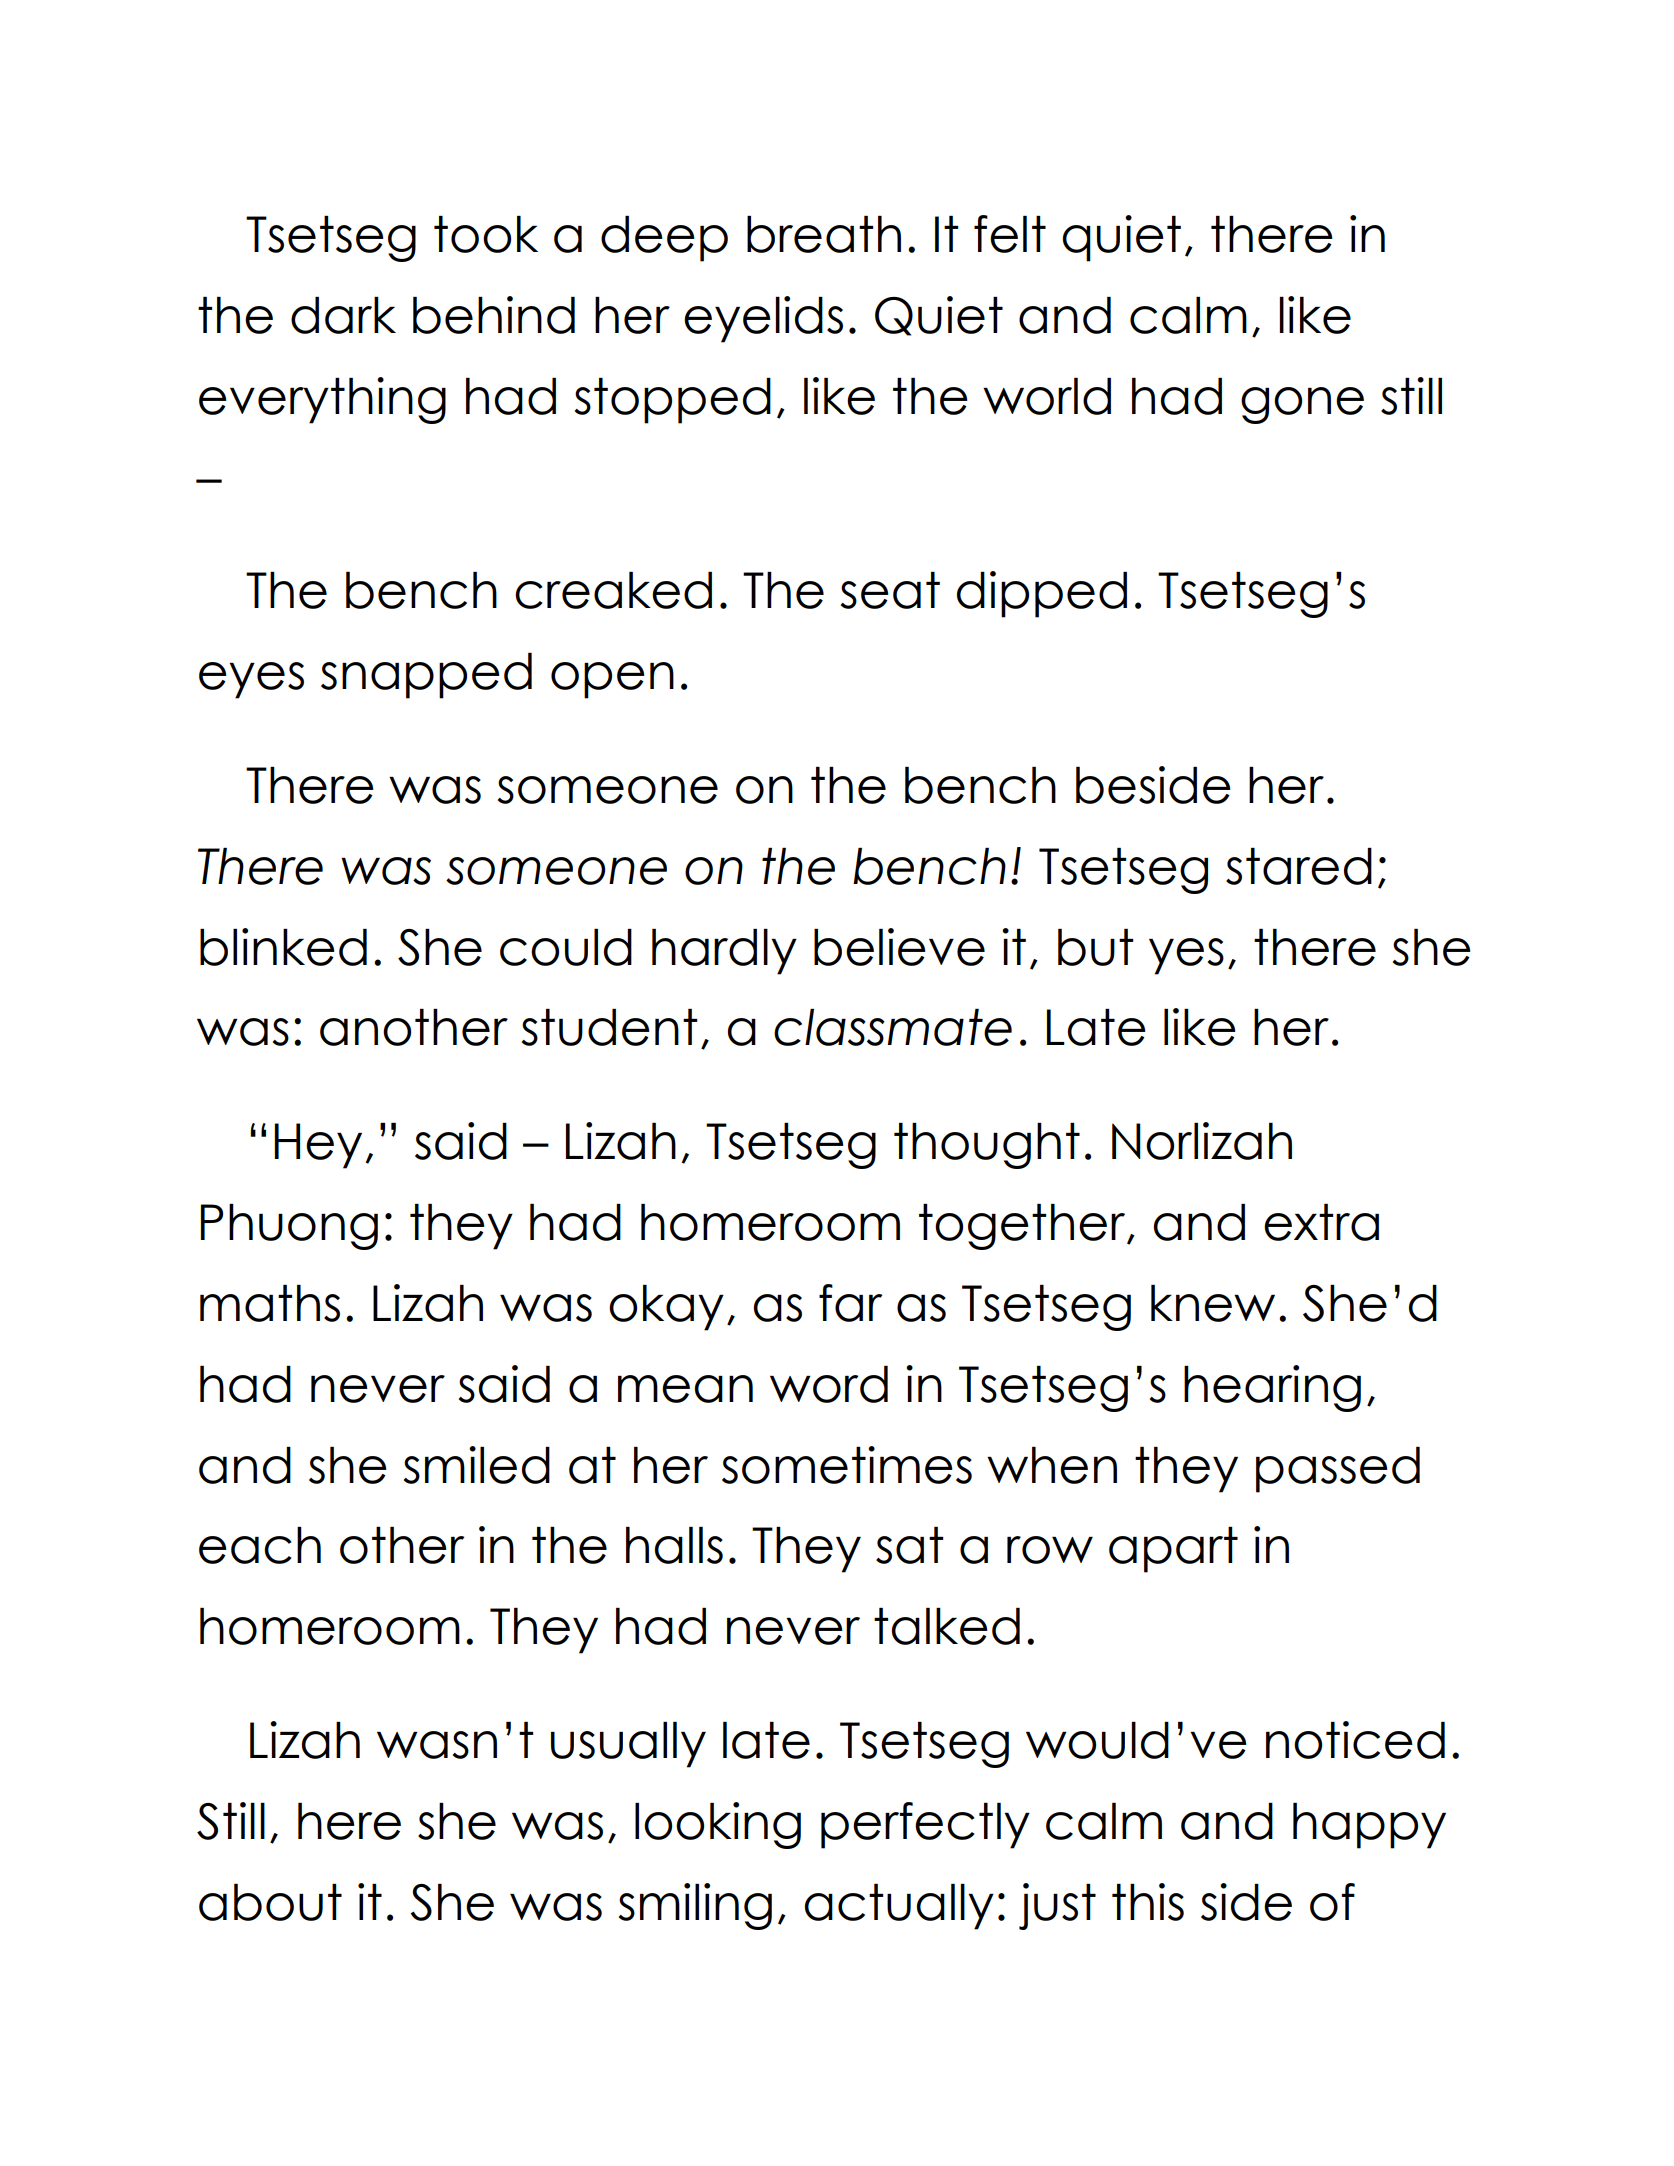 Image resolution: width=1674 pixels, height=2166 pixels. Describe the element at coordinates (893, 1027) in the image. I see `classmate` at that location.
